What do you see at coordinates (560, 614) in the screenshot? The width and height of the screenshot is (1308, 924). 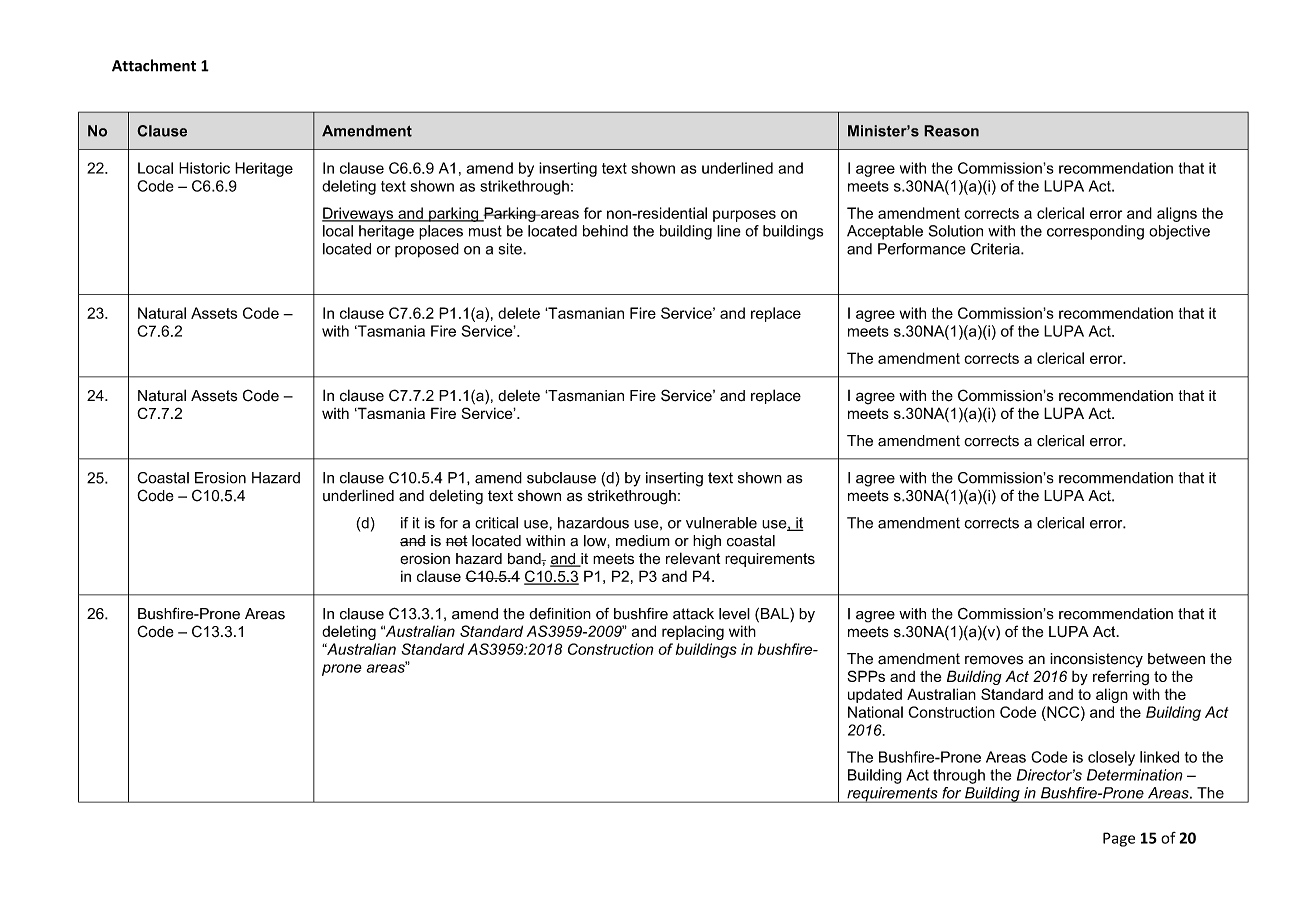 I see `definition` at bounding box center [560, 614].
